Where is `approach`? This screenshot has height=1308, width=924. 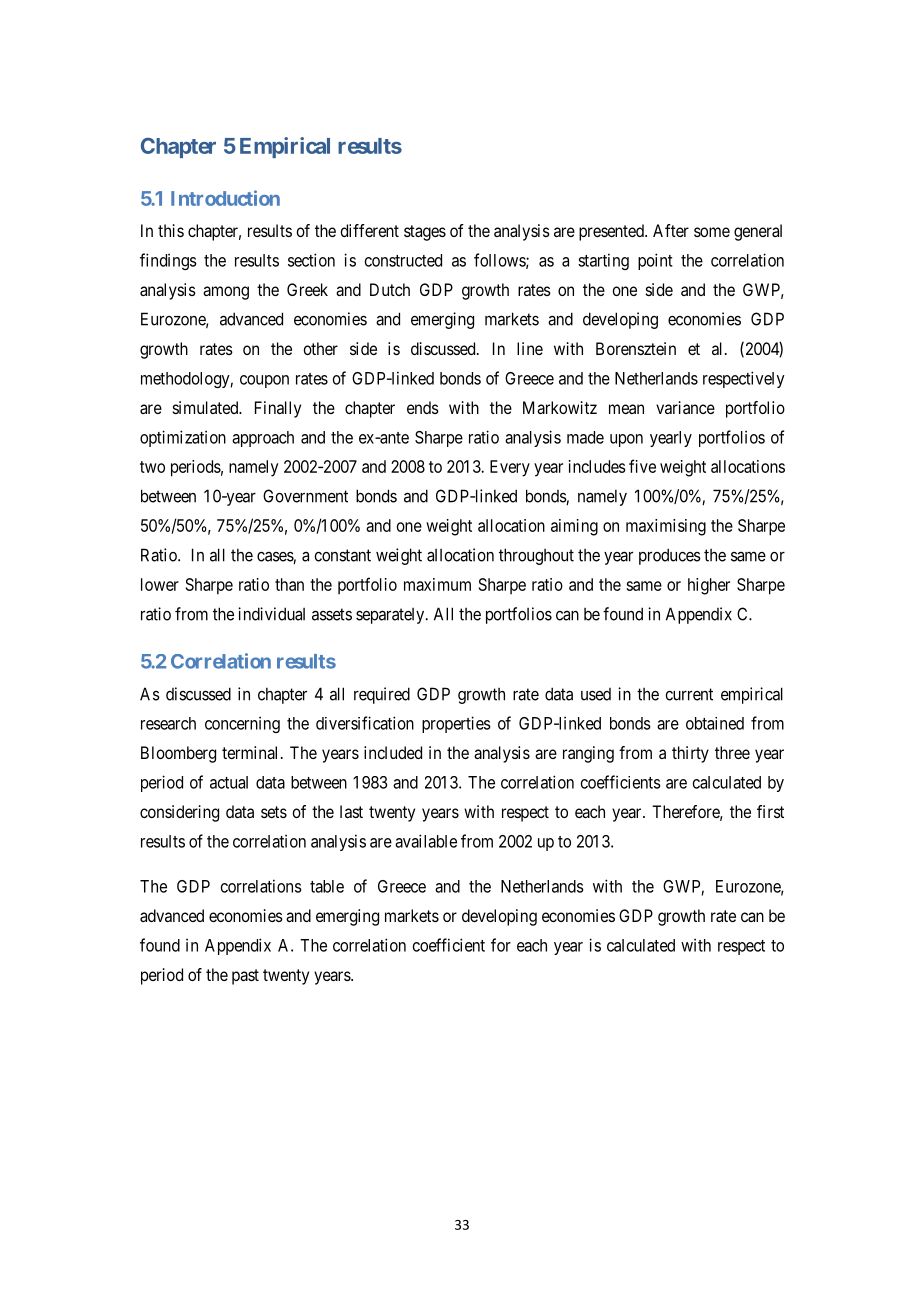 approach is located at coordinates (263, 439).
